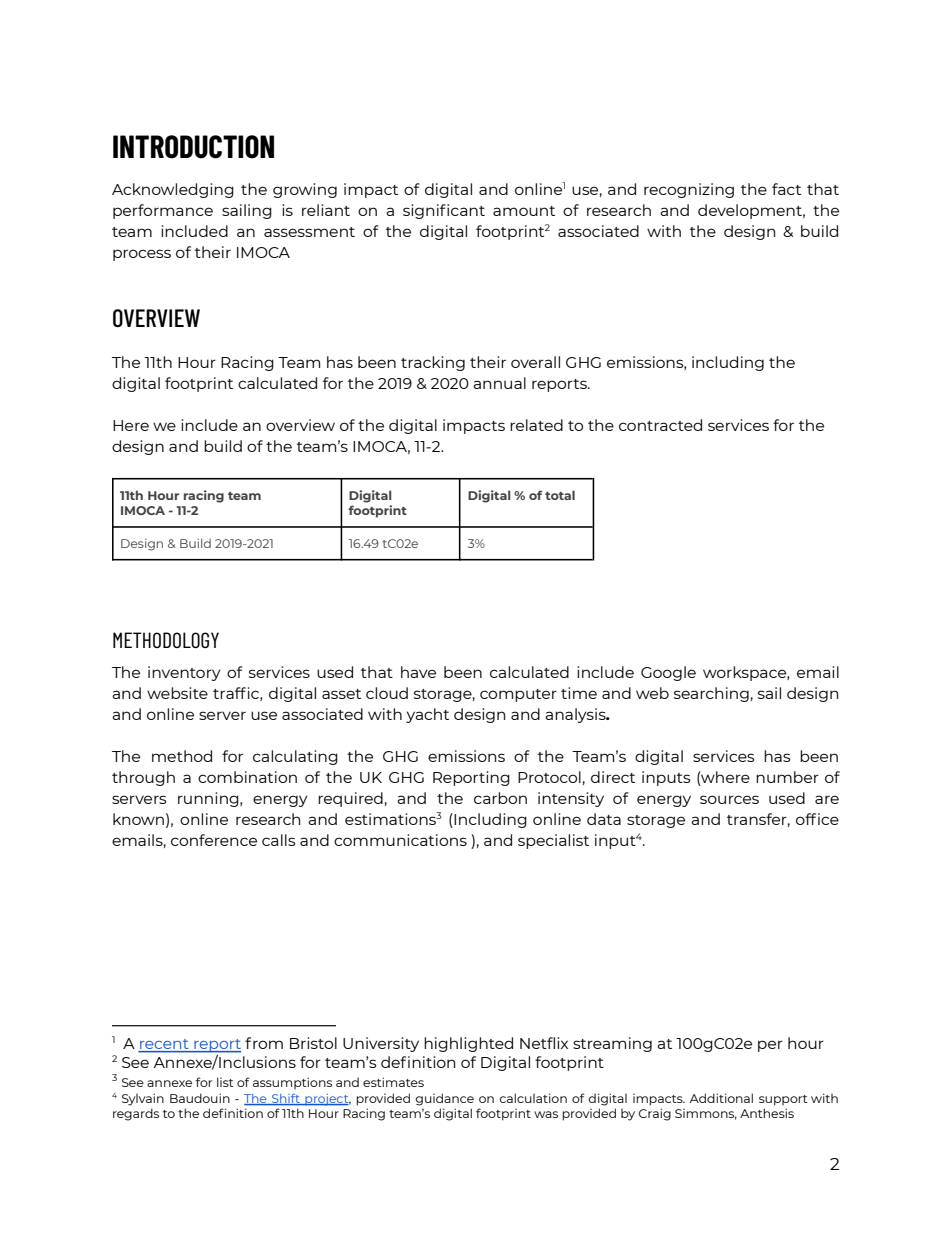 The width and height of the image is (952, 1233). I want to click on searching, so click(711, 694).
